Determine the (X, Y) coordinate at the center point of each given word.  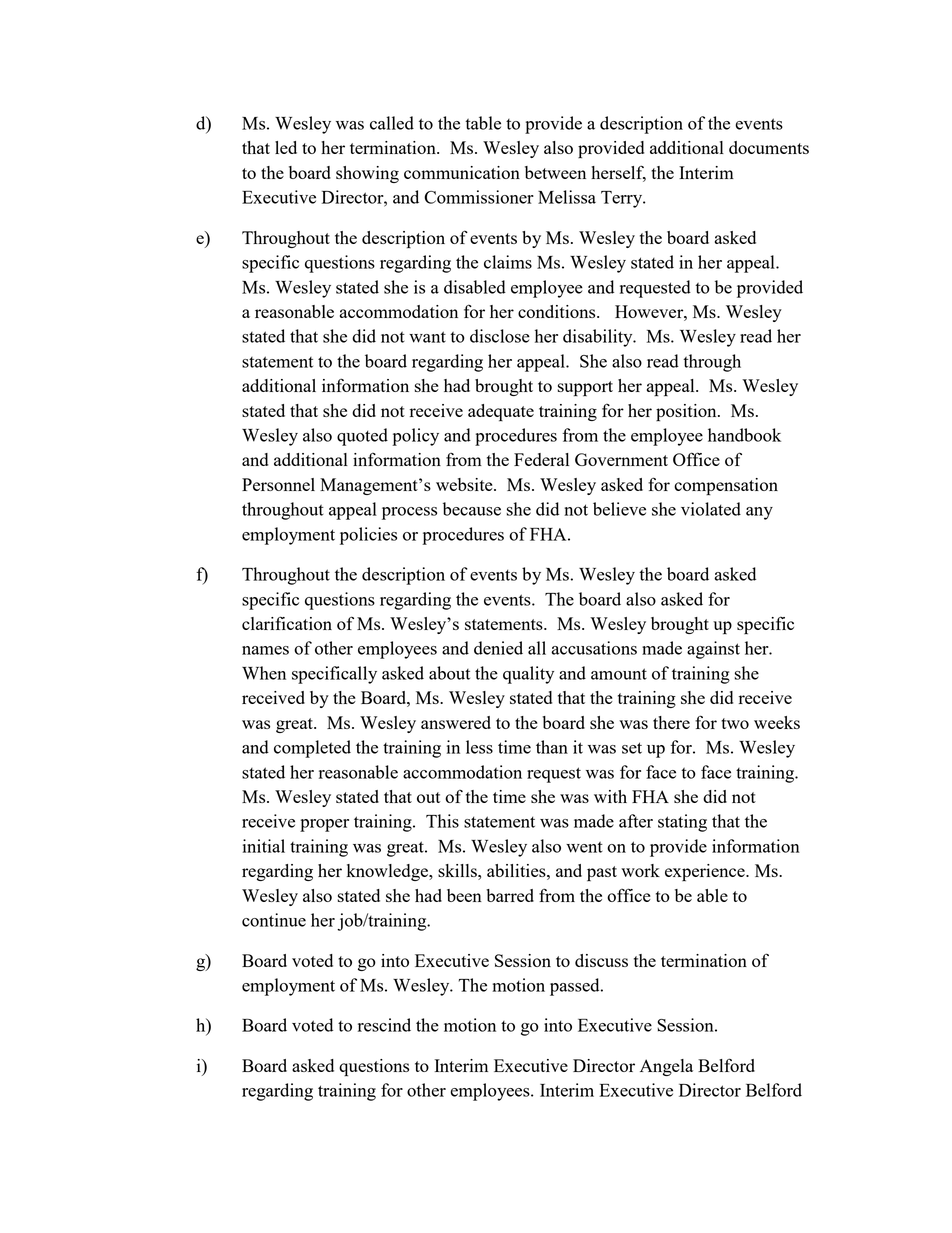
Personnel (278, 484)
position (687, 413)
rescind (384, 1025)
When (264, 673)
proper (324, 825)
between (555, 172)
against (713, 650)
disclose (500, 336)
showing (367, 174)
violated (711, 509)
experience (706, 873)
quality (528, 675)
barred (510, 895)
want (427, 337)
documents (769, 147)
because (472, 509)
